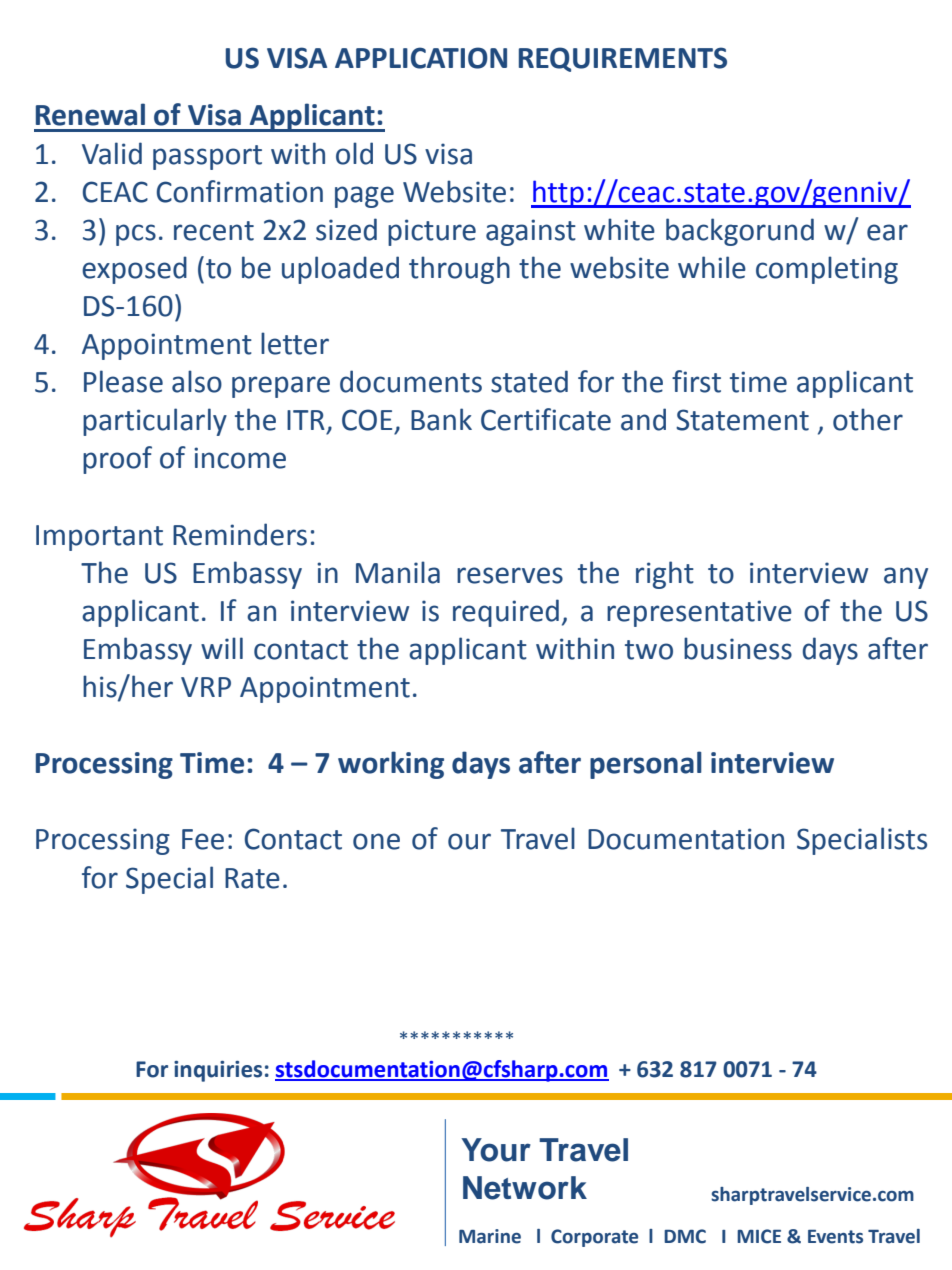  What do you see at coordinates (218, 1071) in the screenshot?
I see `inquiries` at bounding box center [218, 1071].
